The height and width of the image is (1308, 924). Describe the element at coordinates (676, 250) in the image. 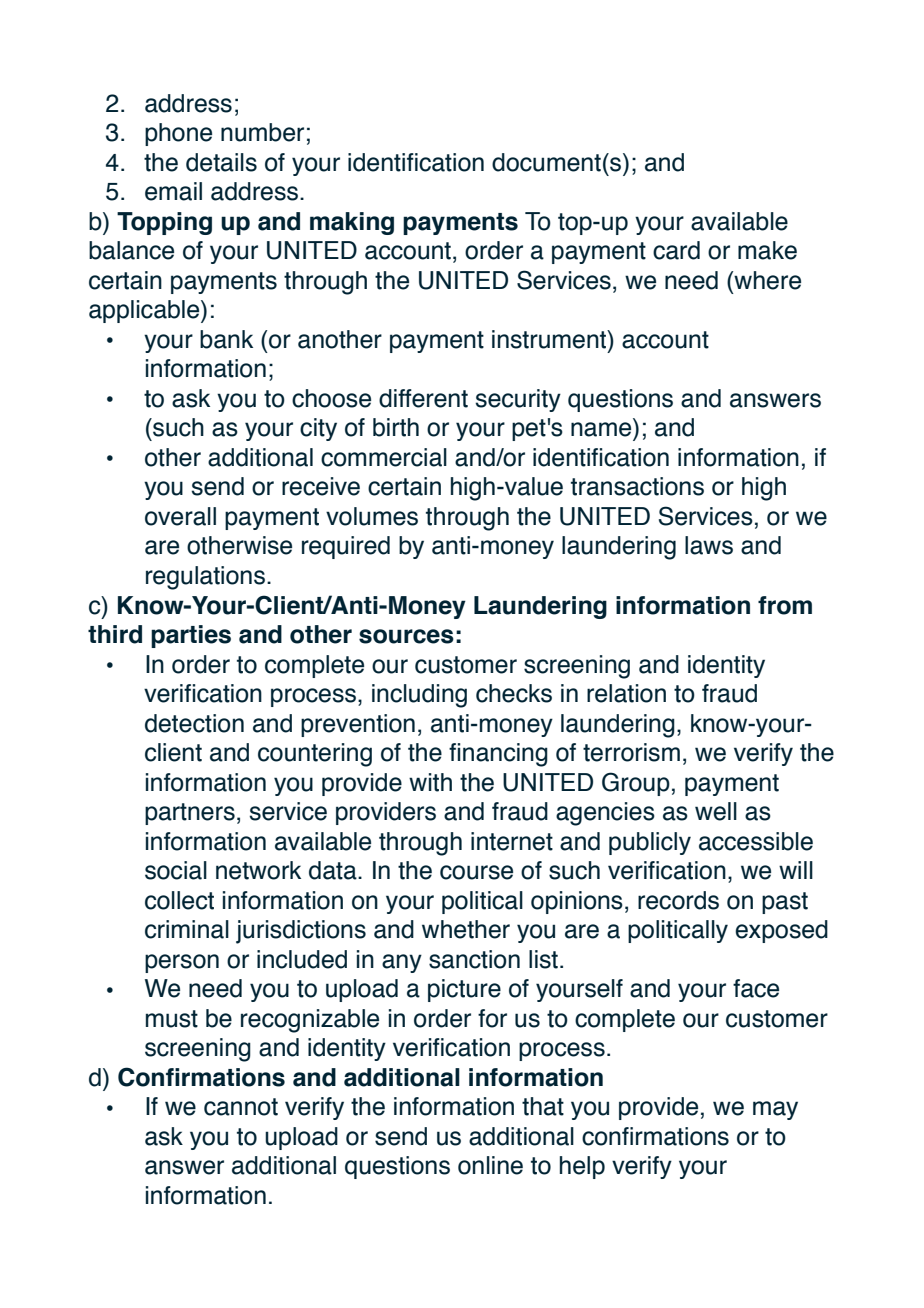

I see `card` at that location.
